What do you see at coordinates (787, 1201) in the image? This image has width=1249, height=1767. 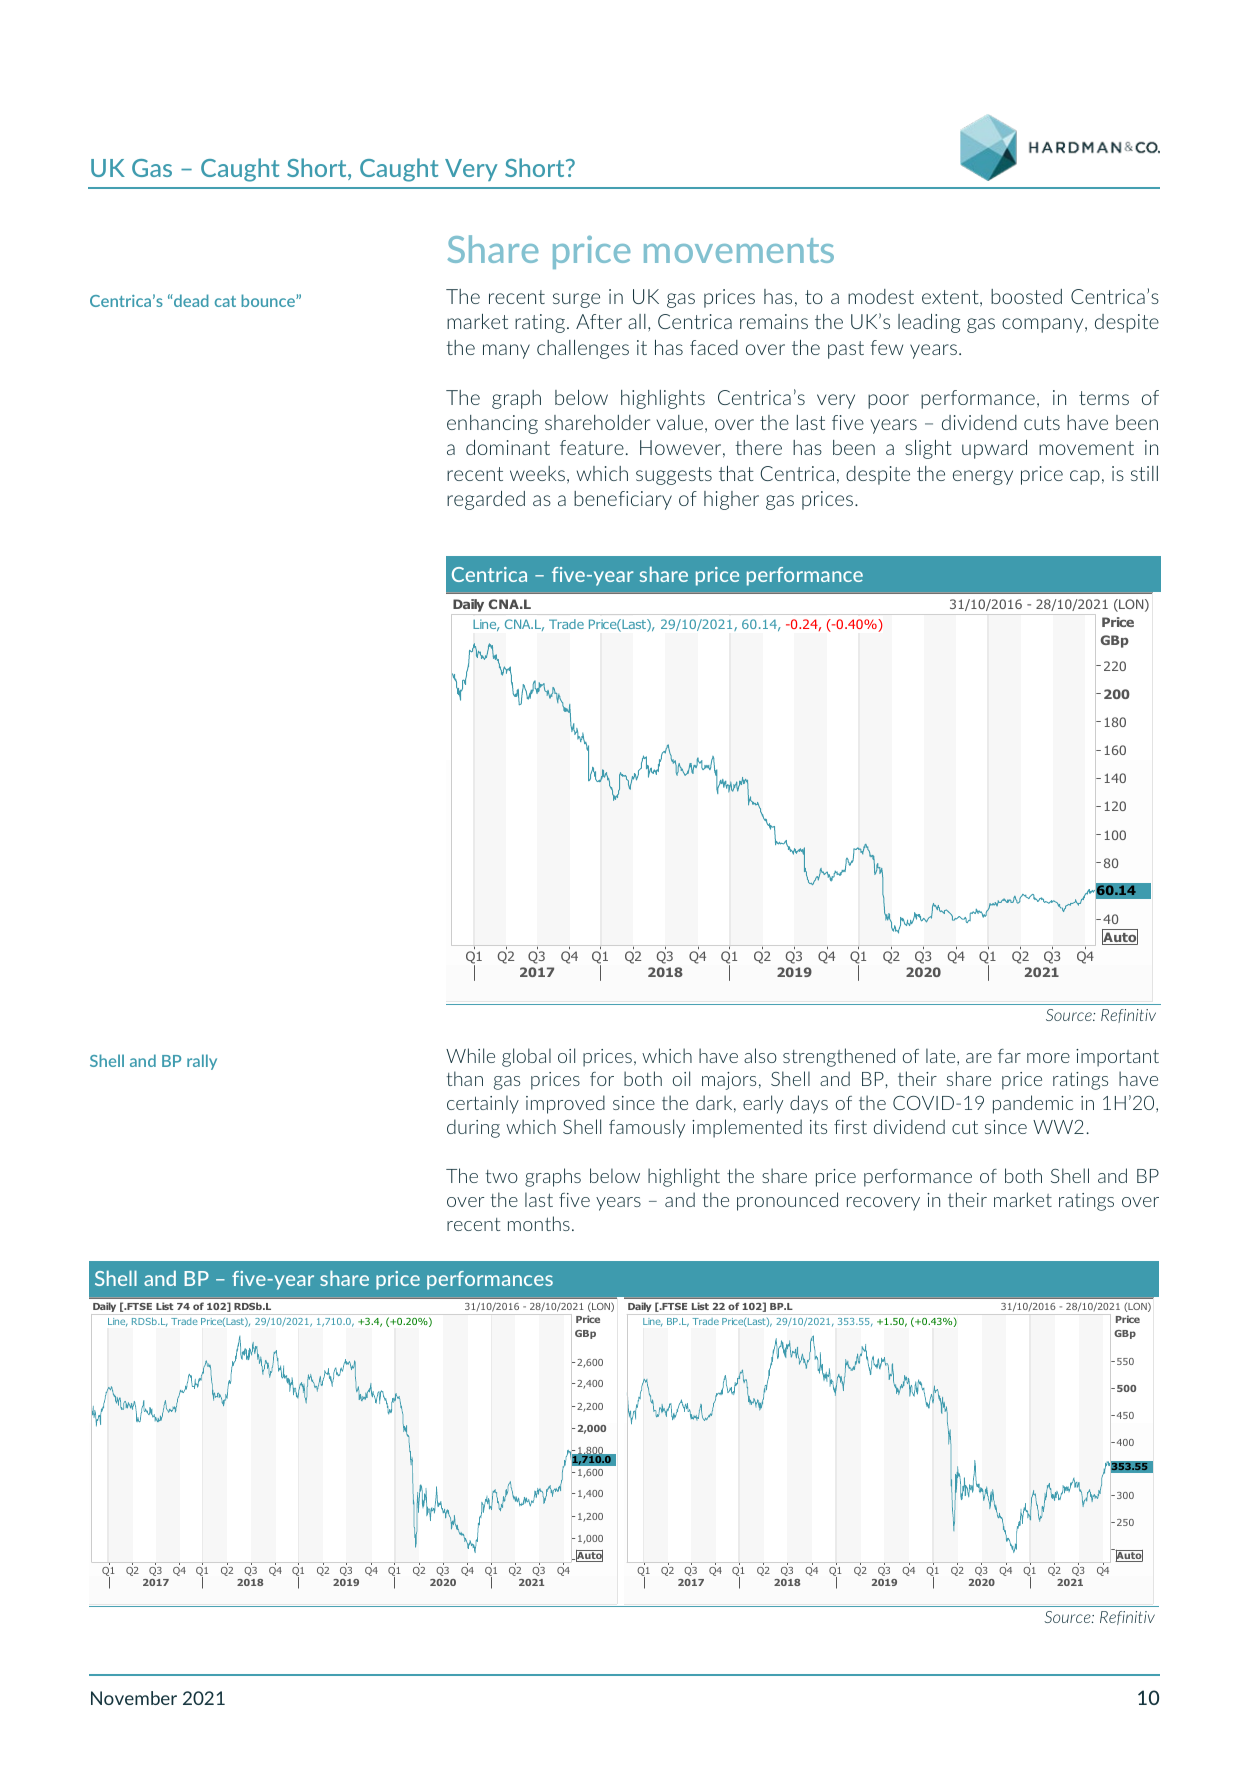 I see `pronounced` at bounding box center [787, 1201].
